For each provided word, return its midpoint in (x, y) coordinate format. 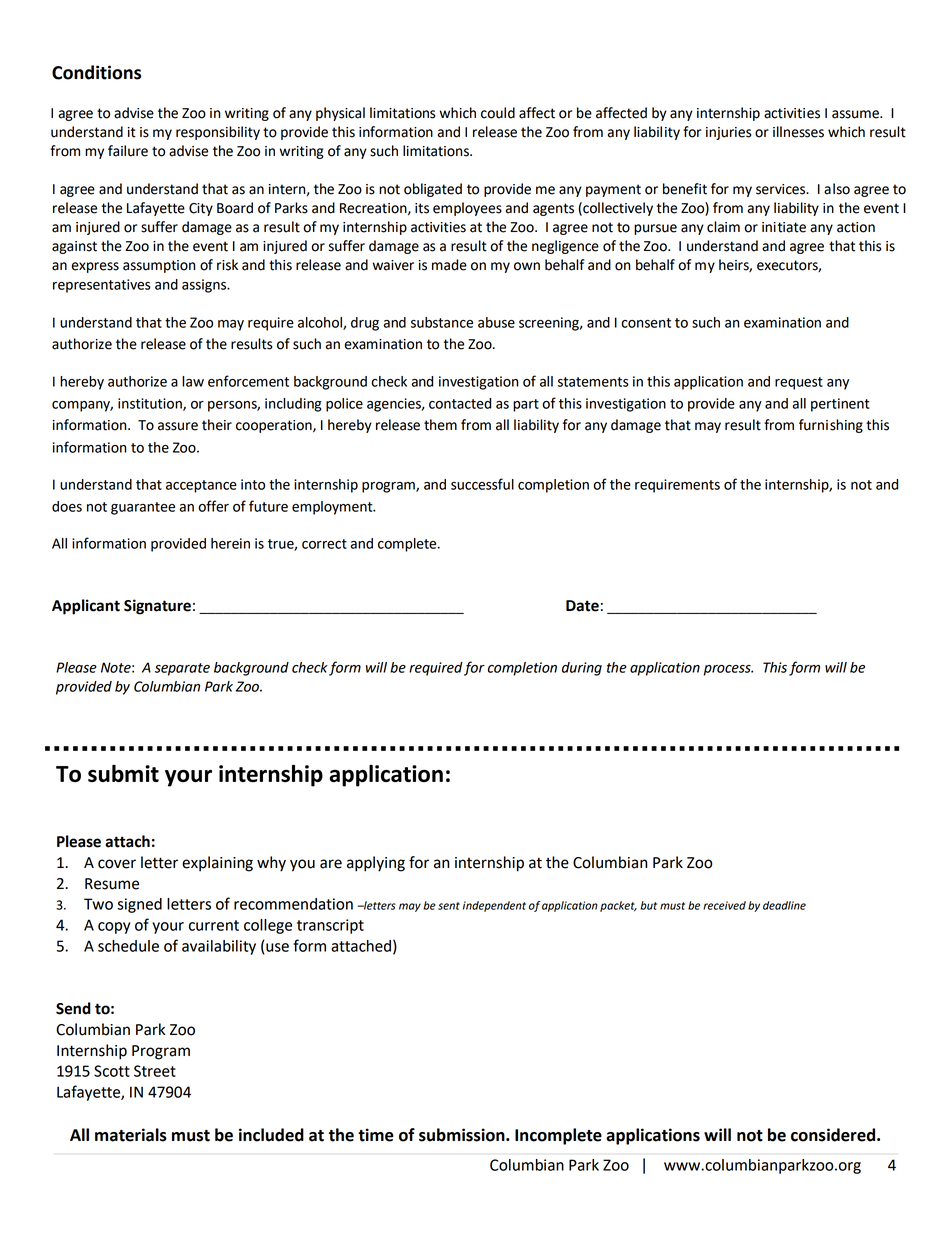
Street (155, 1071)
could (498, 113)
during (582, 669)
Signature (157, 607)
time (376, 1135)
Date (582, 606)
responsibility (218, 133)
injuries (728, 133)
